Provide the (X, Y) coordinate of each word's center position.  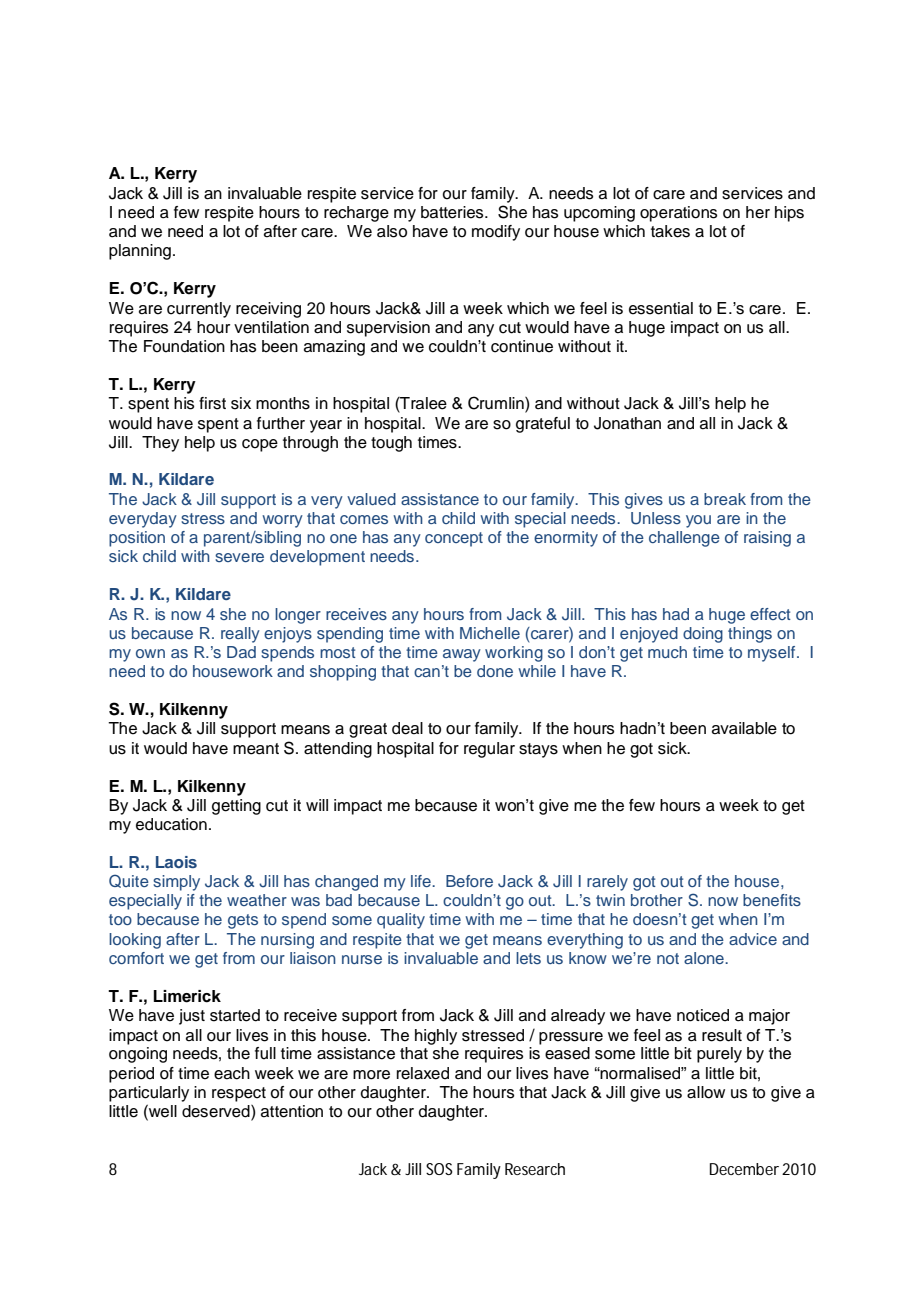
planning (140, 252)
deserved (217, 1111)
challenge (684, 539)
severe (239, 557)
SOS (439, 1169)
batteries (453, 212)
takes (670, 231)
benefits (772, 900)
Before (469, 881)
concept (454, 539)
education (171, 824)
